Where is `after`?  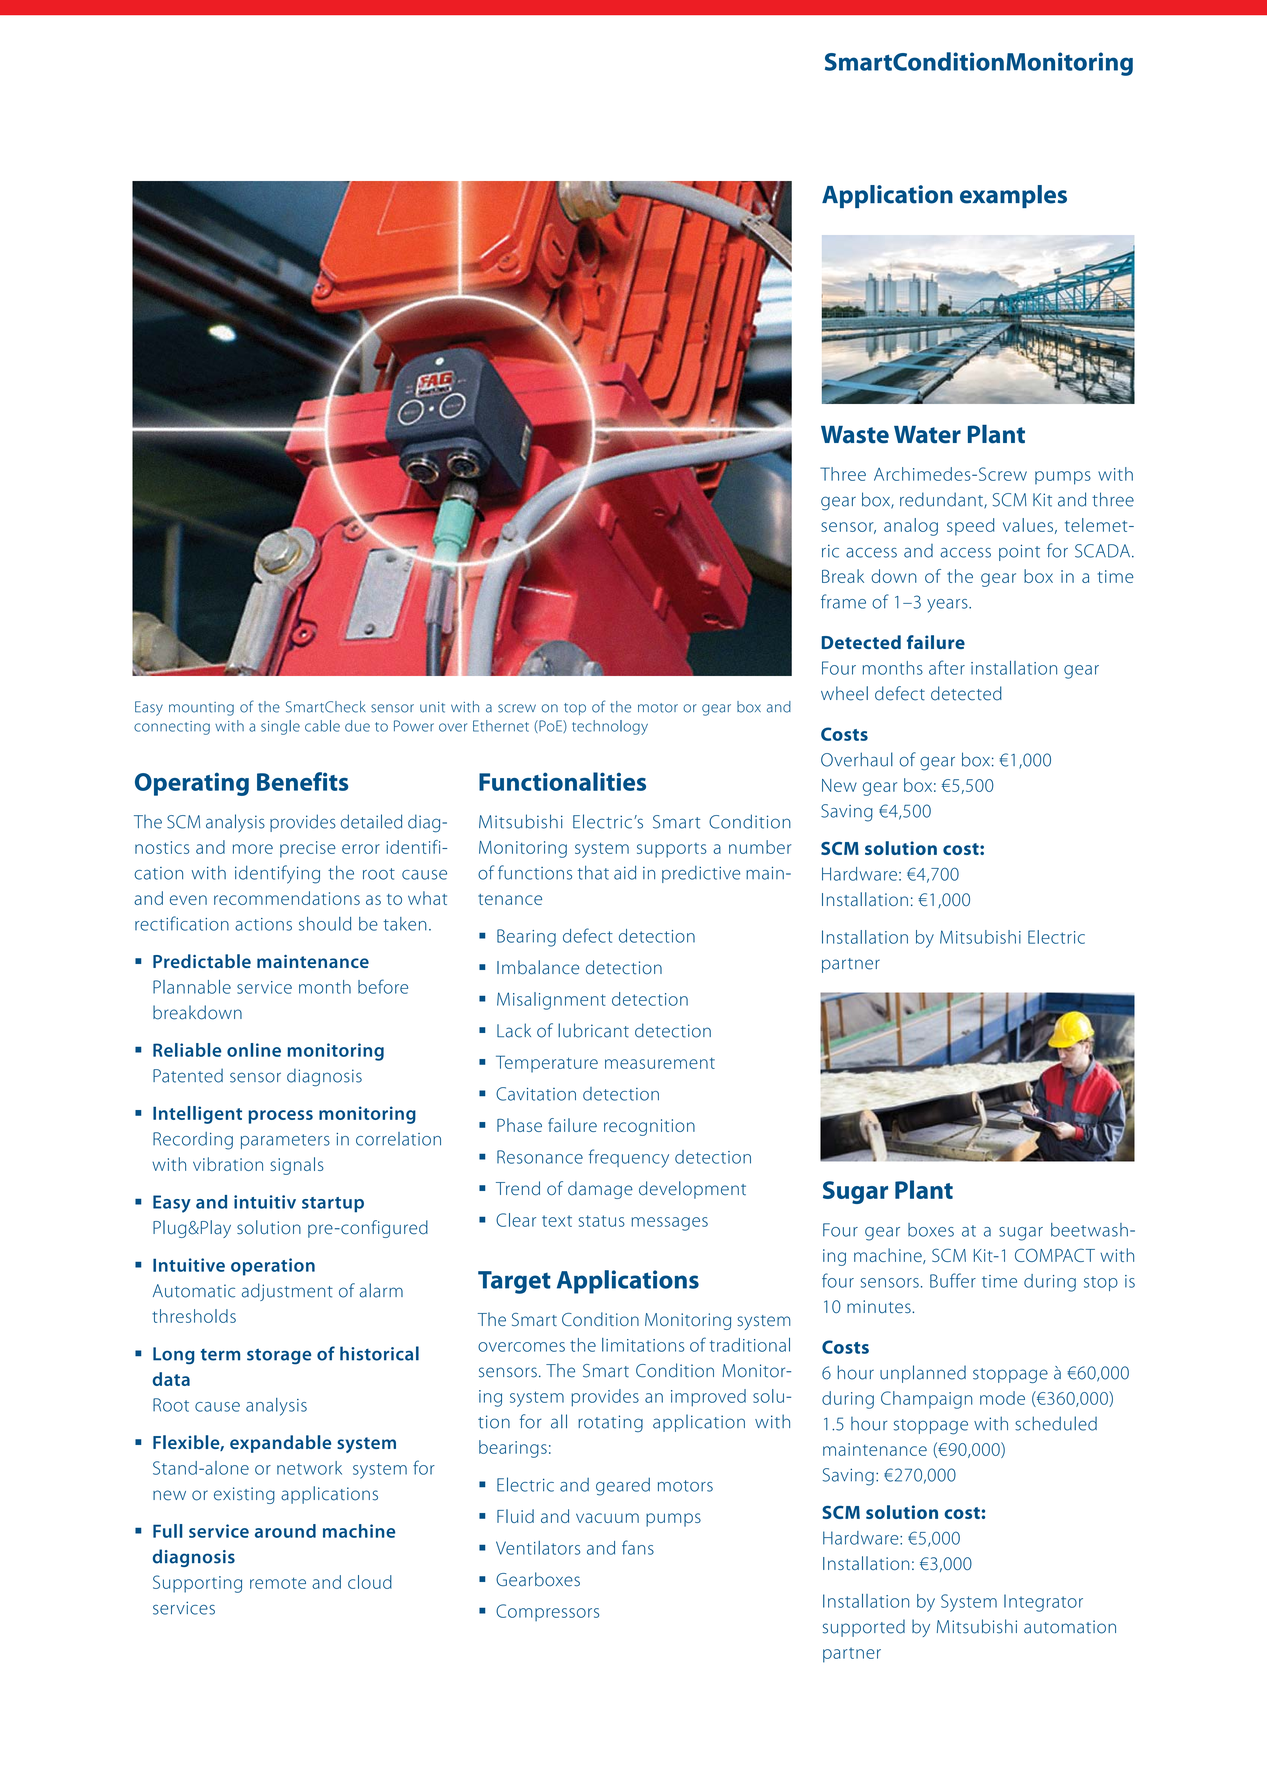
after is located at coordinates (947, 667).
